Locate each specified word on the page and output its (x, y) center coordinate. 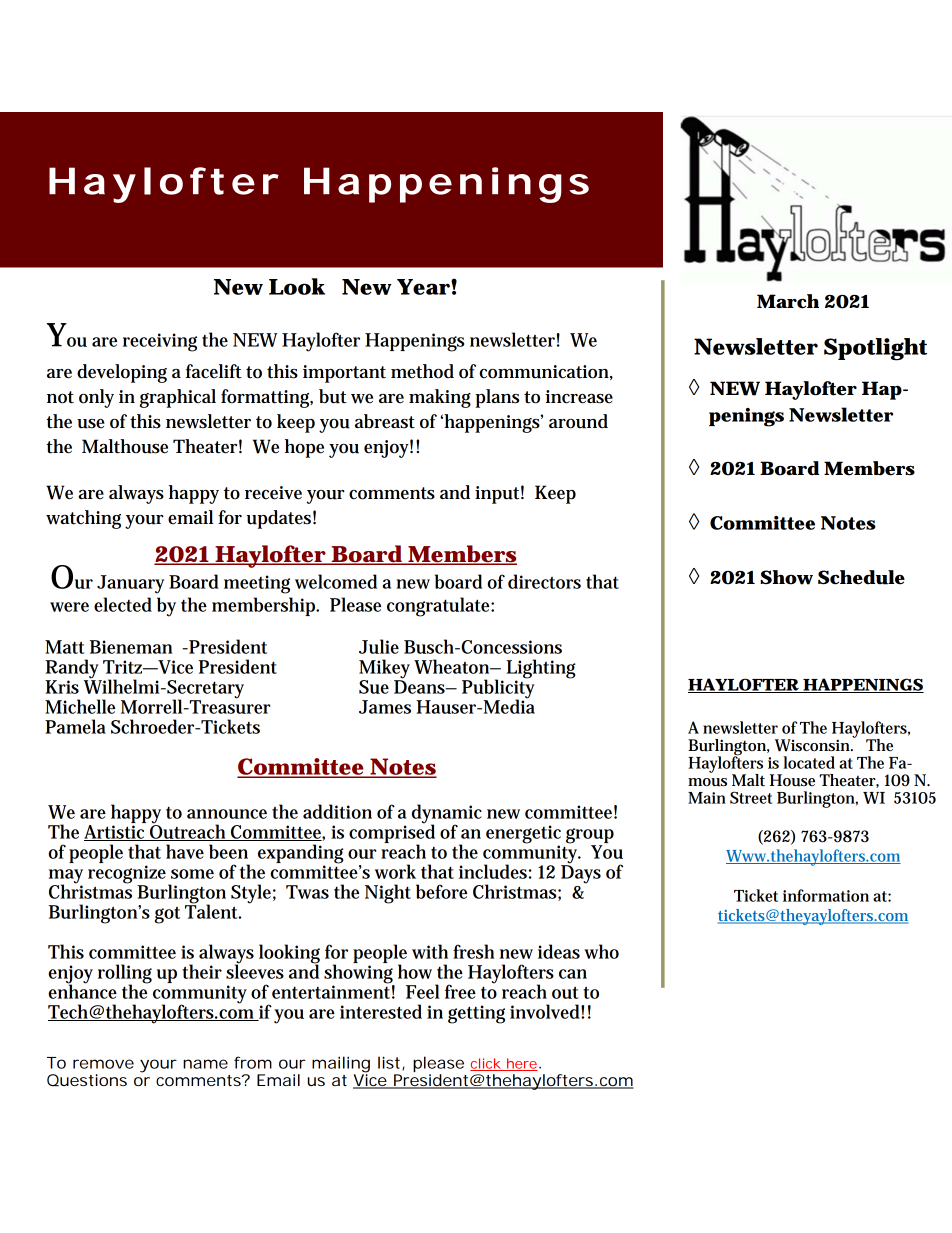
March (788, 301)
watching (83, 519)
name (205, 1064)
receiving (160, 342)
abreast (385, 421)
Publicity (498, 689)
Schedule (861, 577)
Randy (73, 670)
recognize (129, 875)
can (573, 974)
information (826, 895)
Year (423, 287)
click (486, 1064)
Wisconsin (814, 745)
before (441, 891)
